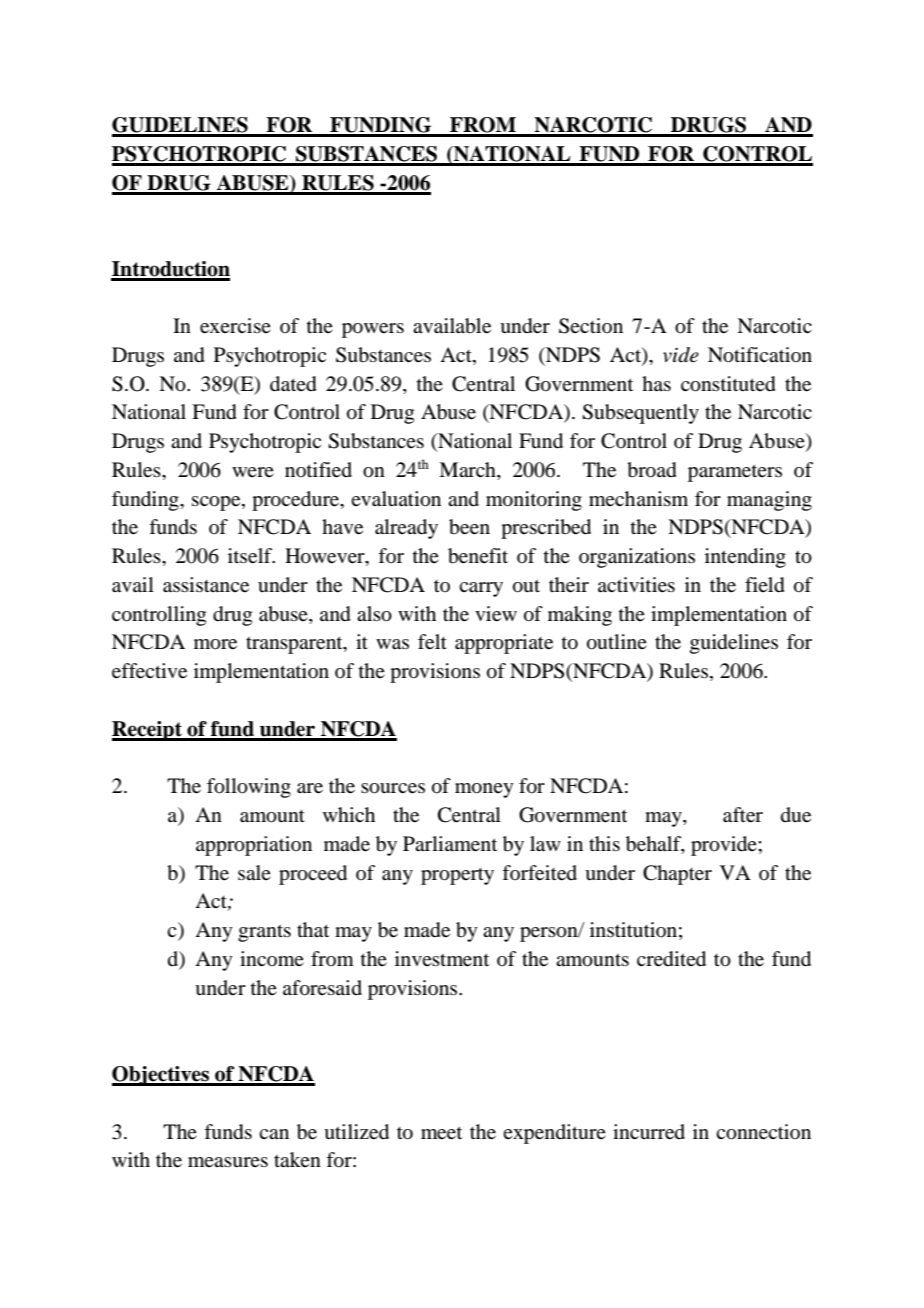  I want to click on Chapter, so click(677, 875).
